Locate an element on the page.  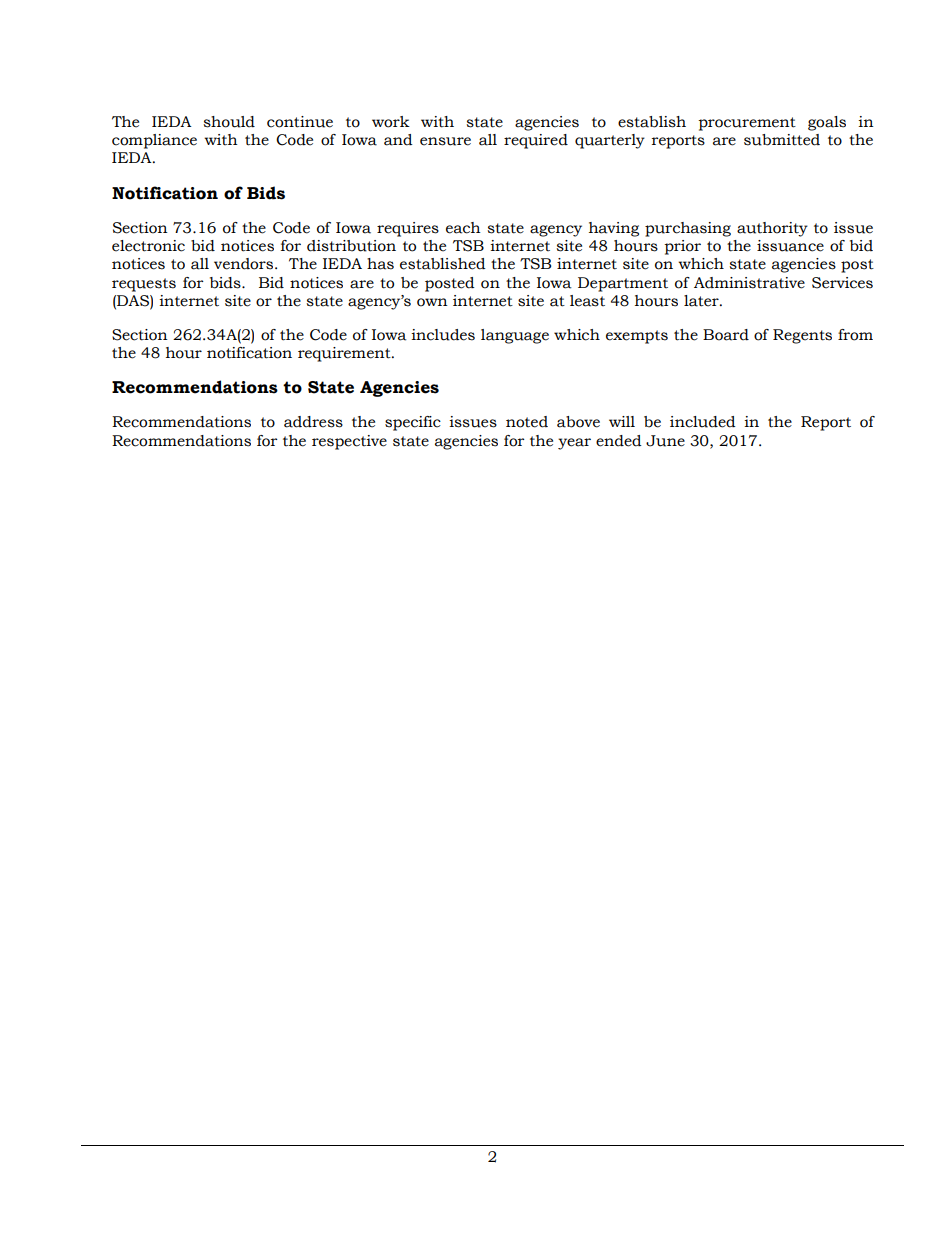
noted is located at coordinates (527, 422).
